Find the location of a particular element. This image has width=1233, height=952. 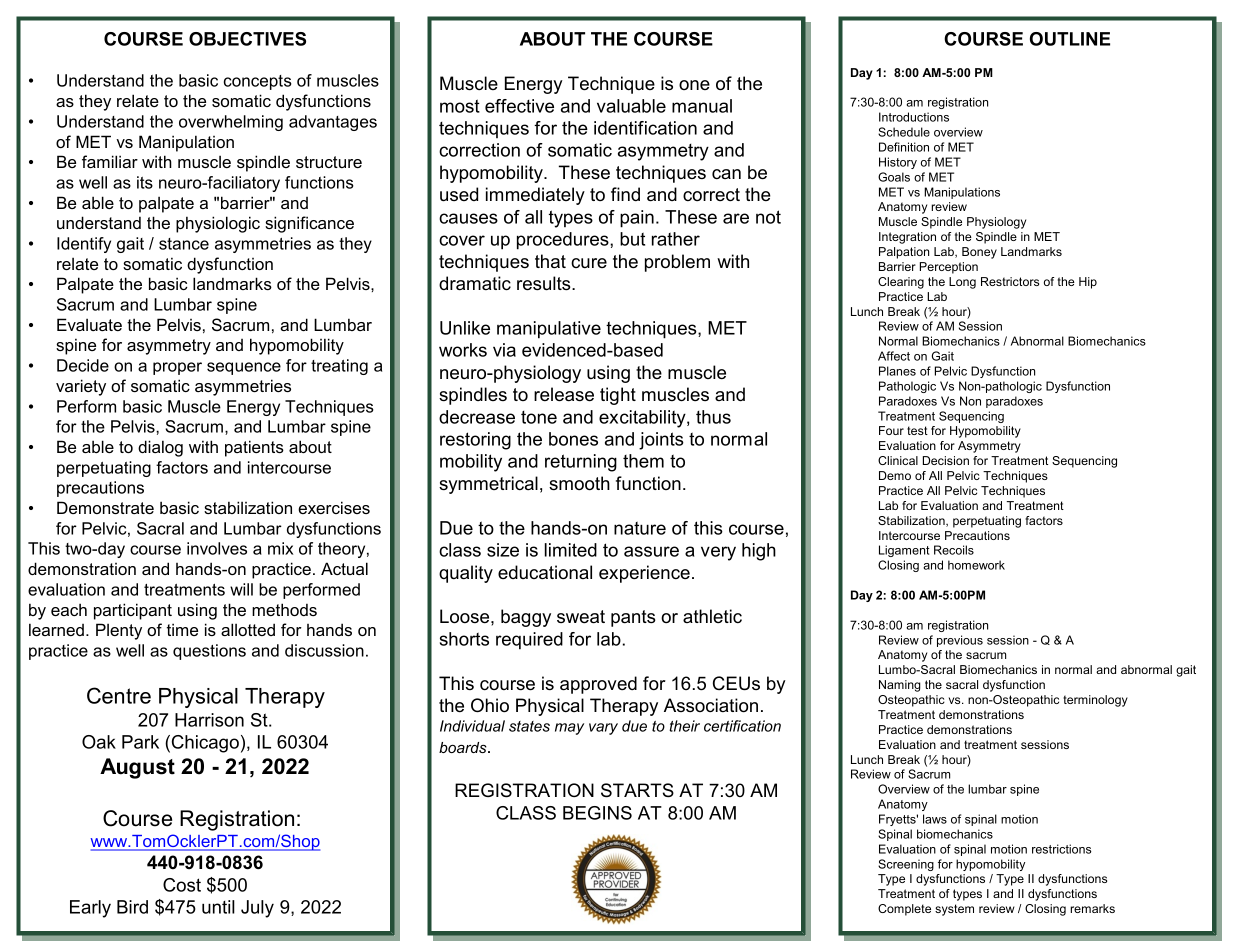

effective is located at coordinates (519, 106).
